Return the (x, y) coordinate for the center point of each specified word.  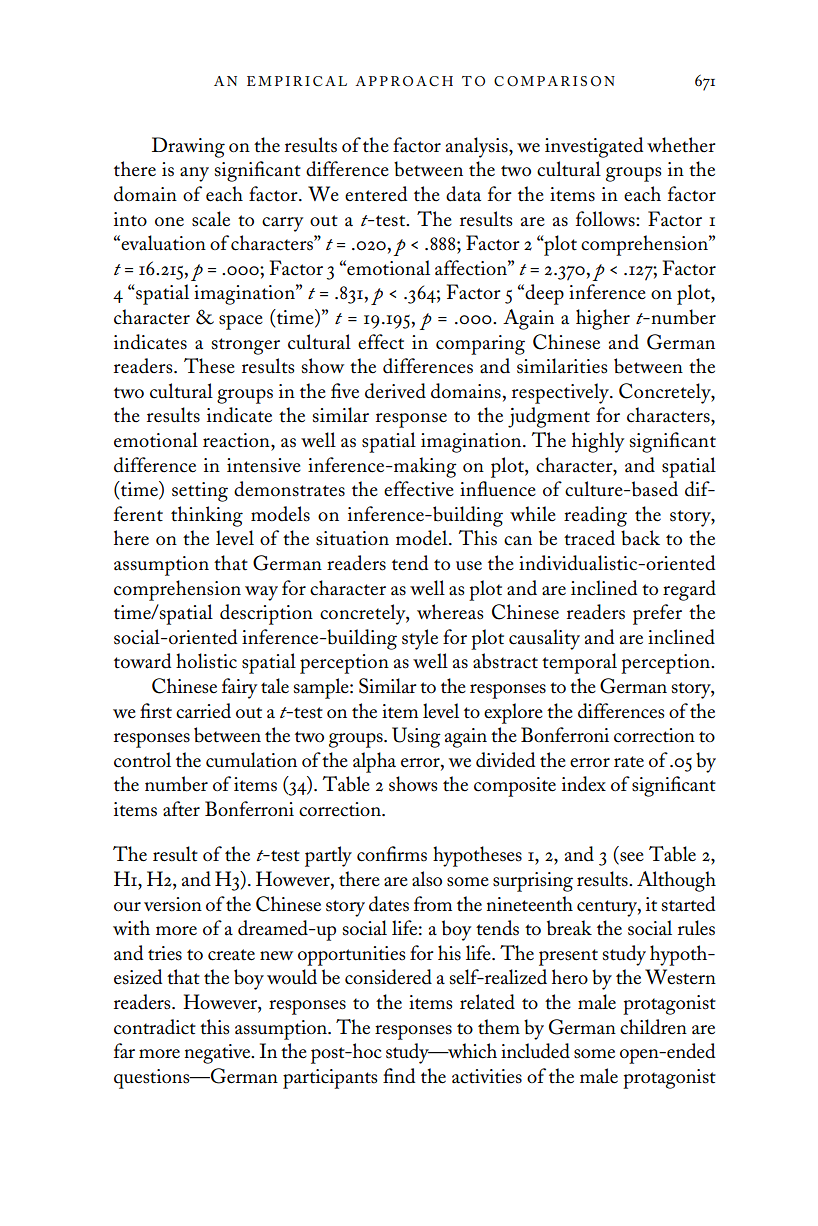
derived (395, 391)
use (469, 566)
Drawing (188, 147)
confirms (392, 854)
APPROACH (404, 81)
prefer (657, 614)
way (261, 593)
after (181, 809)
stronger (246, 346)
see (631, 858)
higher (603, 319)
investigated (594, 147)
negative (219, 1054)
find (399, 1076)
